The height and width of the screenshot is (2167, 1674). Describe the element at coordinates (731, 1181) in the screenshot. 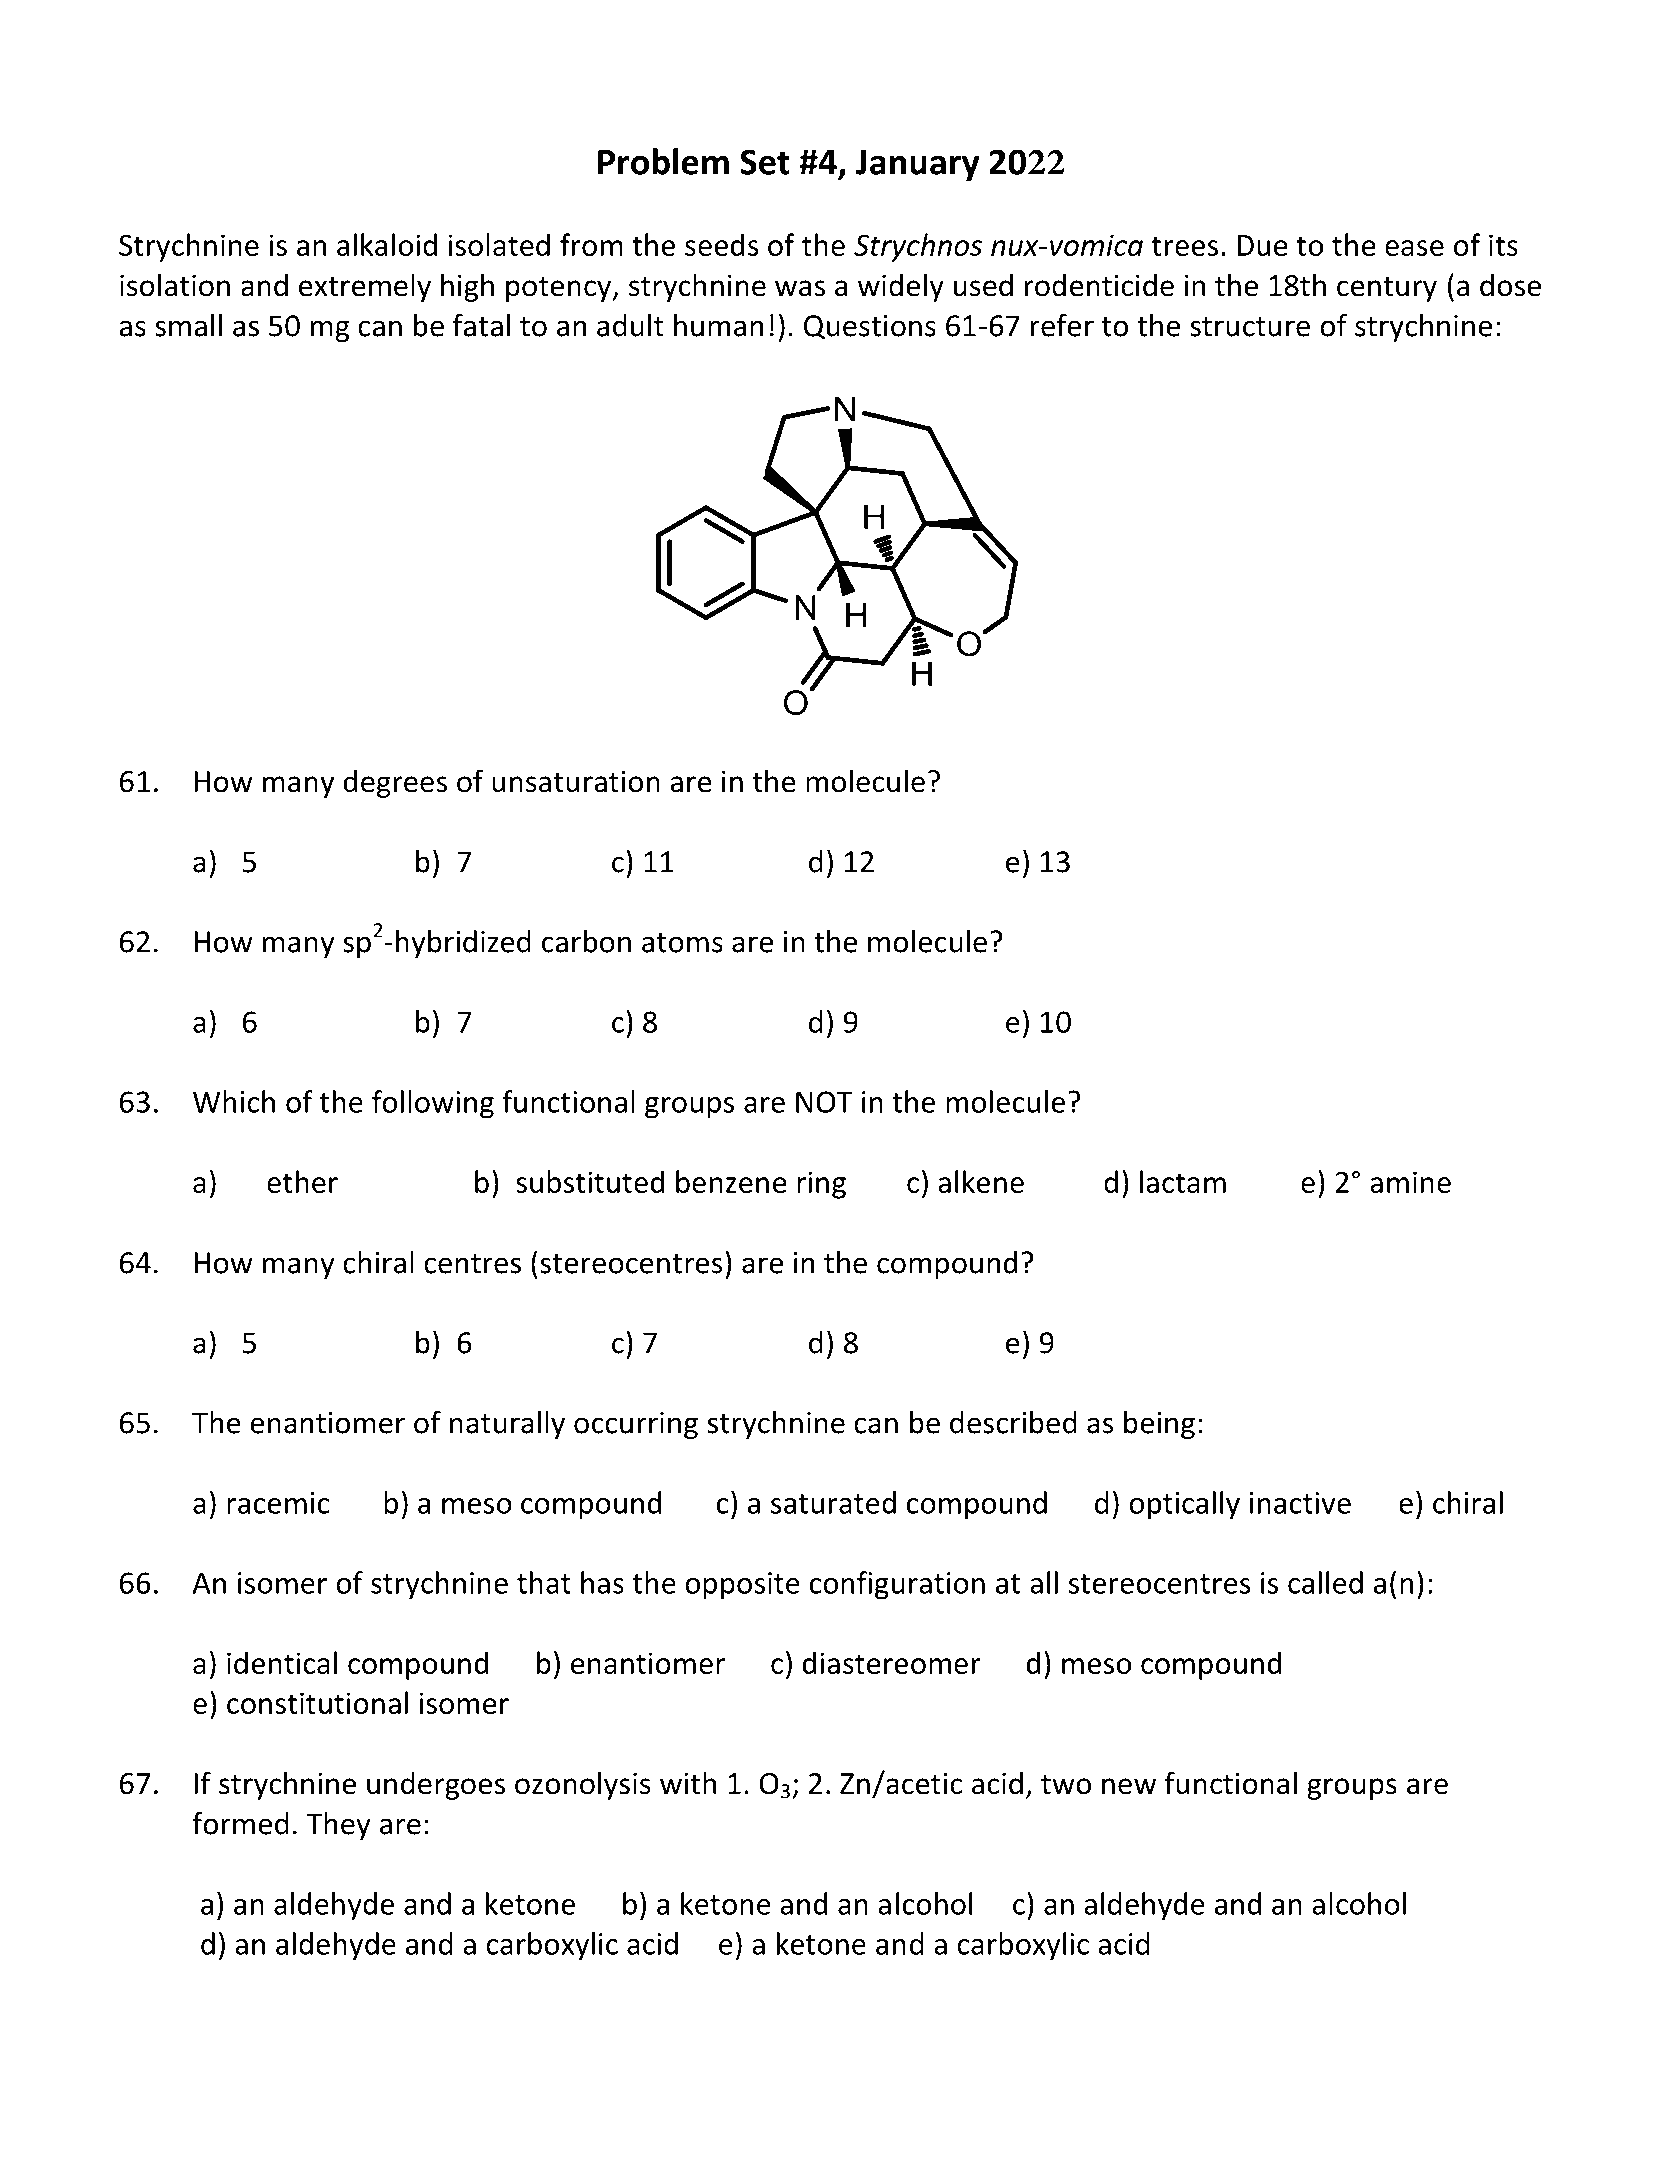

I see `benzene` at that location.
